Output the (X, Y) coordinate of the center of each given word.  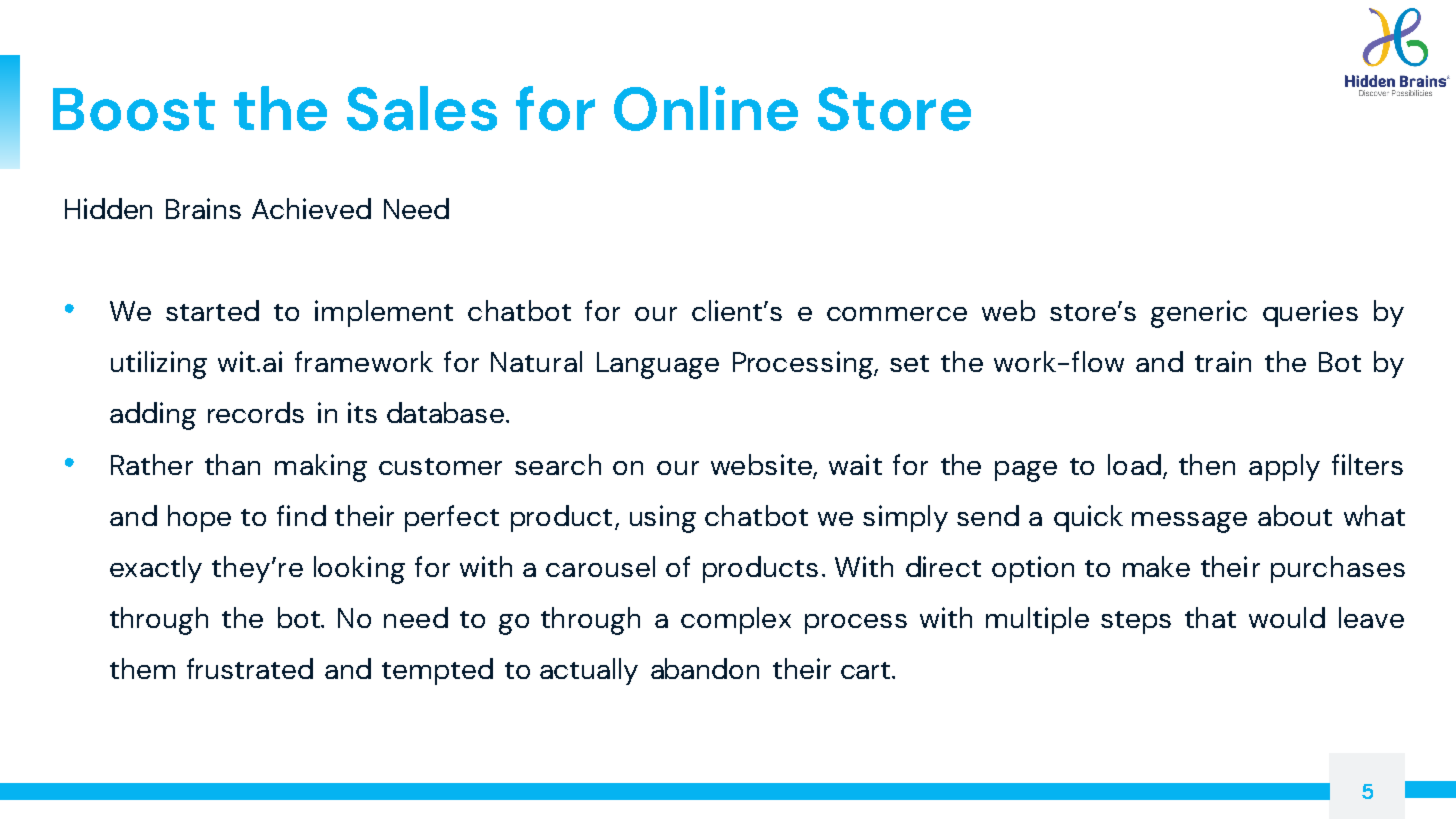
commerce (897, 314)
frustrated (250, 668)
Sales (422, 108)
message (1189, 522)
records (256, 412)
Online (706, 108)
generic (1199, 314)
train (1223, 361)
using (663, 519)
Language (658, 365)
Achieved (311, 208)
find (301, 515)
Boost (134, 109)
